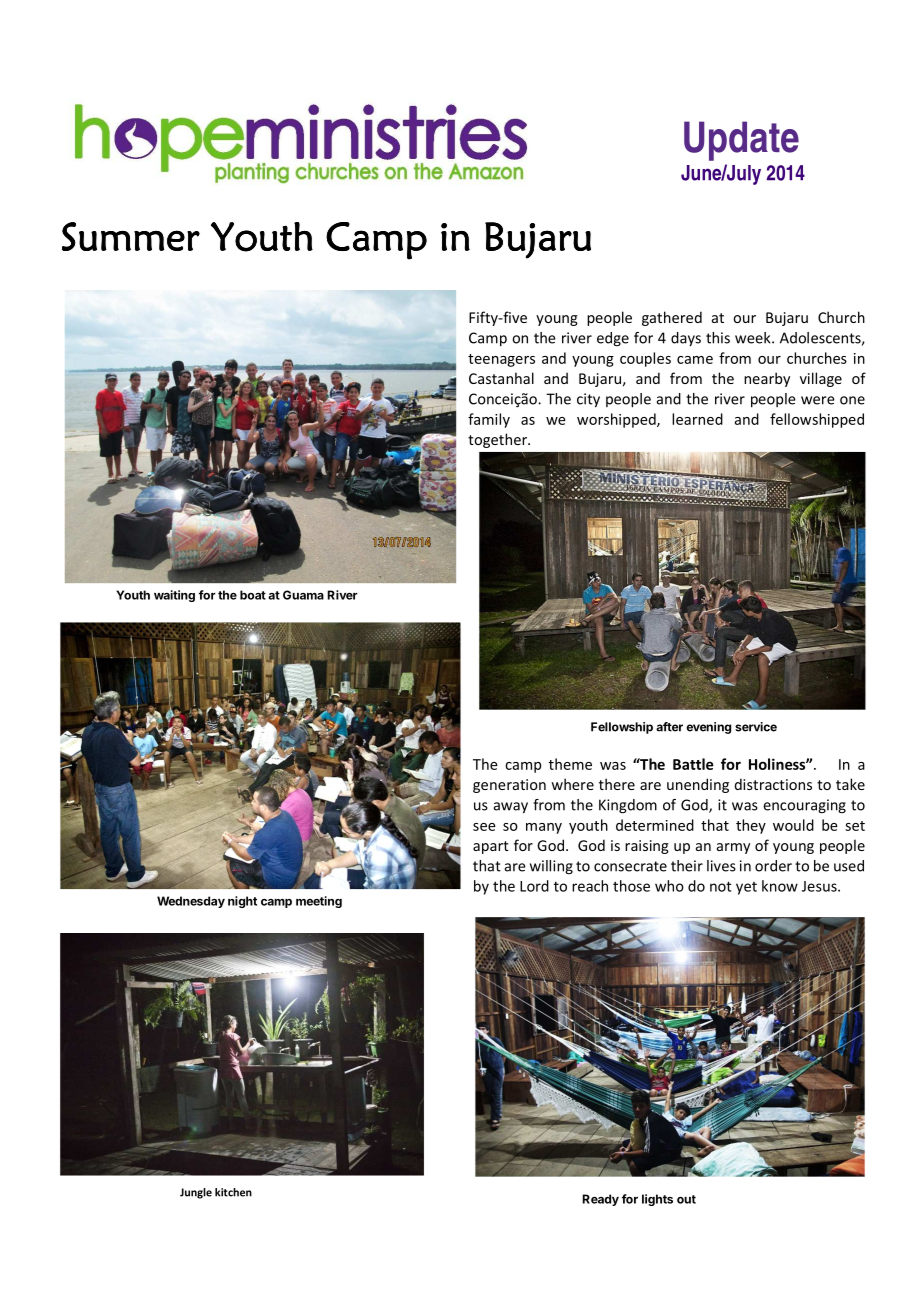  I want to click on would, so click(793, 825).
